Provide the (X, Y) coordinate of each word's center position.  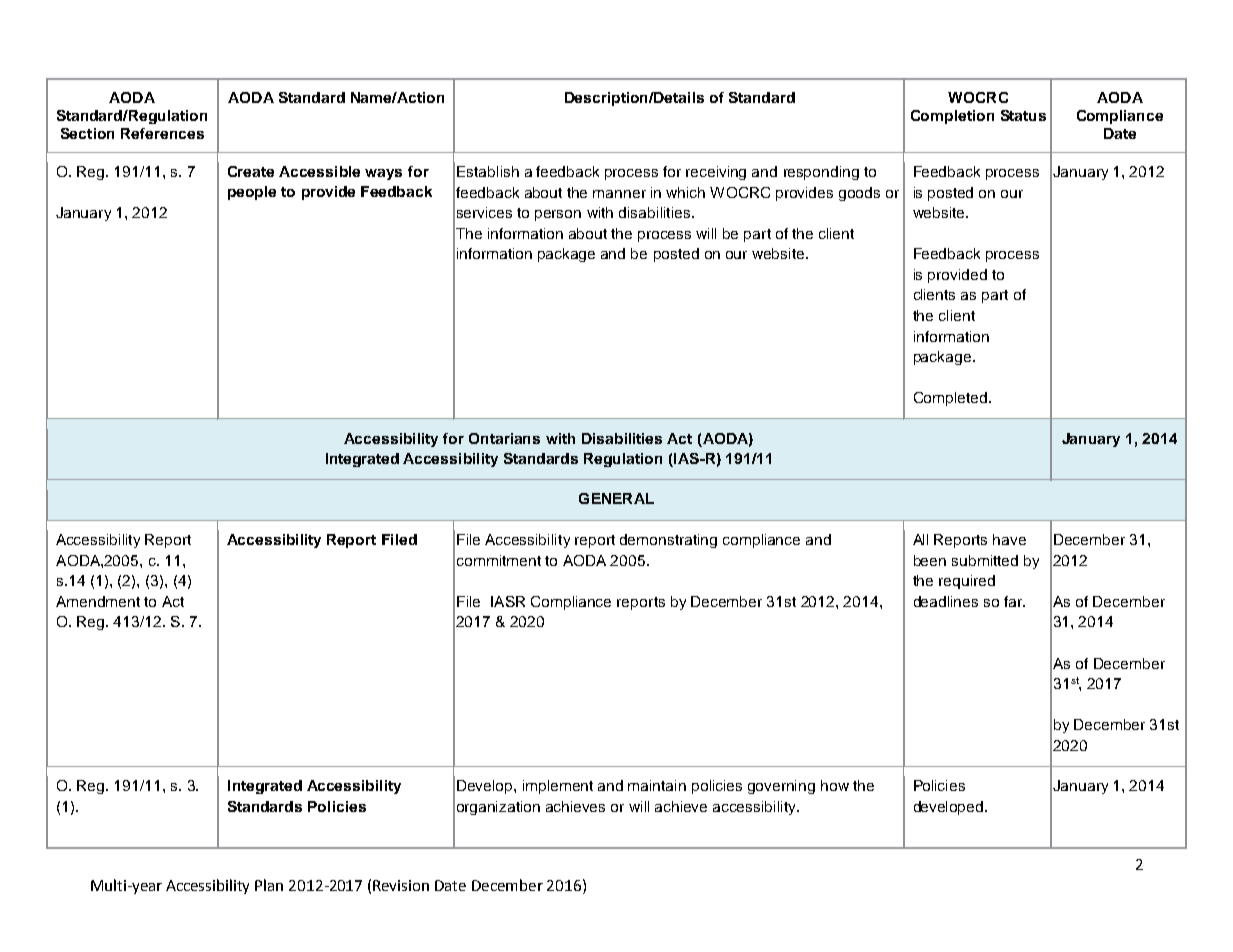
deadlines (946, 601)
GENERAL (616, 498)
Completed (950, 399)
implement (558, 787)
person (558, 215)
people (252, 193)
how (835, 785)
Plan (269, 885)
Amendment (98, 601)
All (920, 539)
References (162, 133)
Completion (952, 117)
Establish (488, 171)
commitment (499, 560)
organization (498, 808)
